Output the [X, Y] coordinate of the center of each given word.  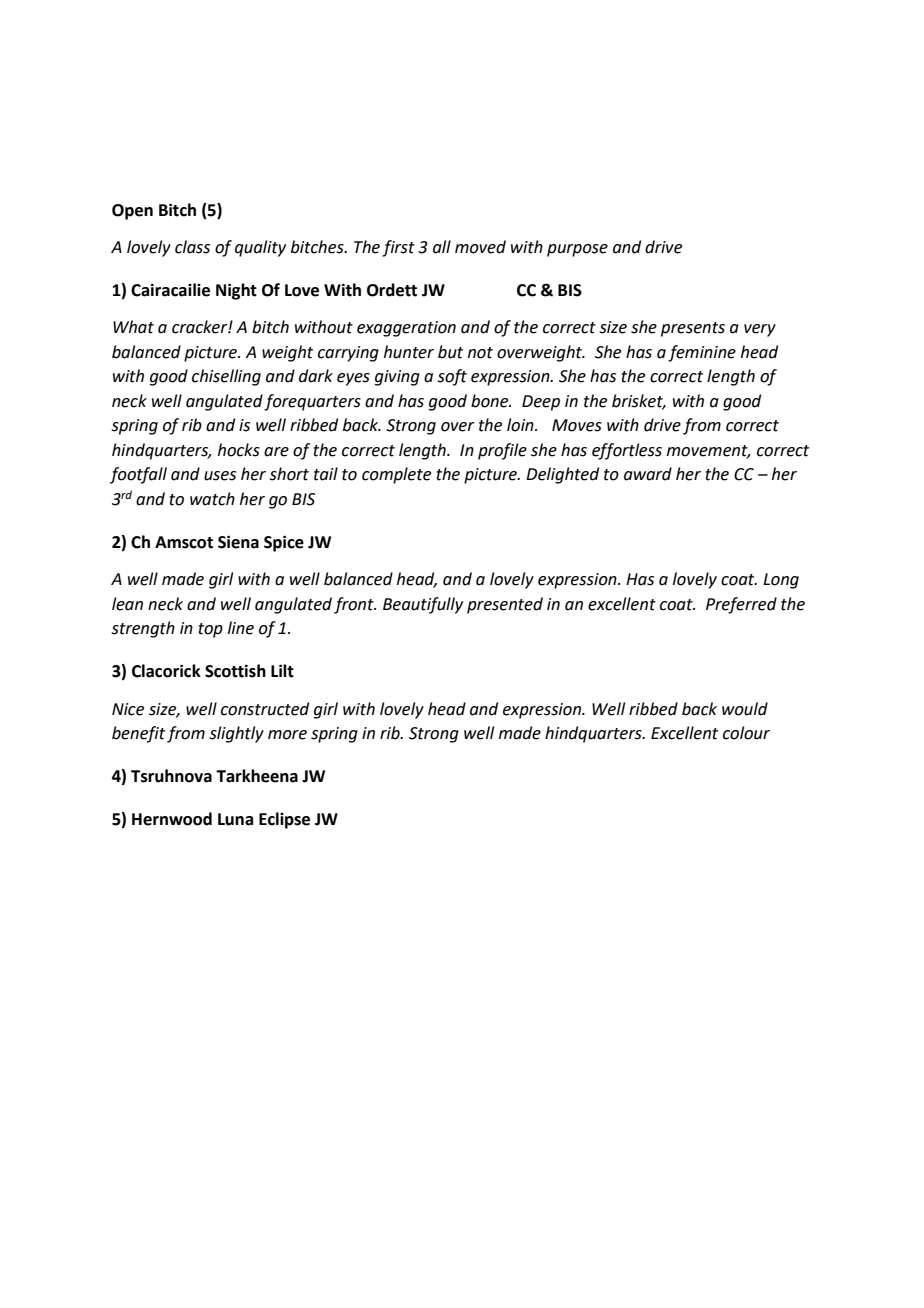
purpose [577, 250]
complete [396, 475]
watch [212, 499]
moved [480, 247]
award [648, 474]
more [287, 735]
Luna [235, 819]
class [192, 247]
